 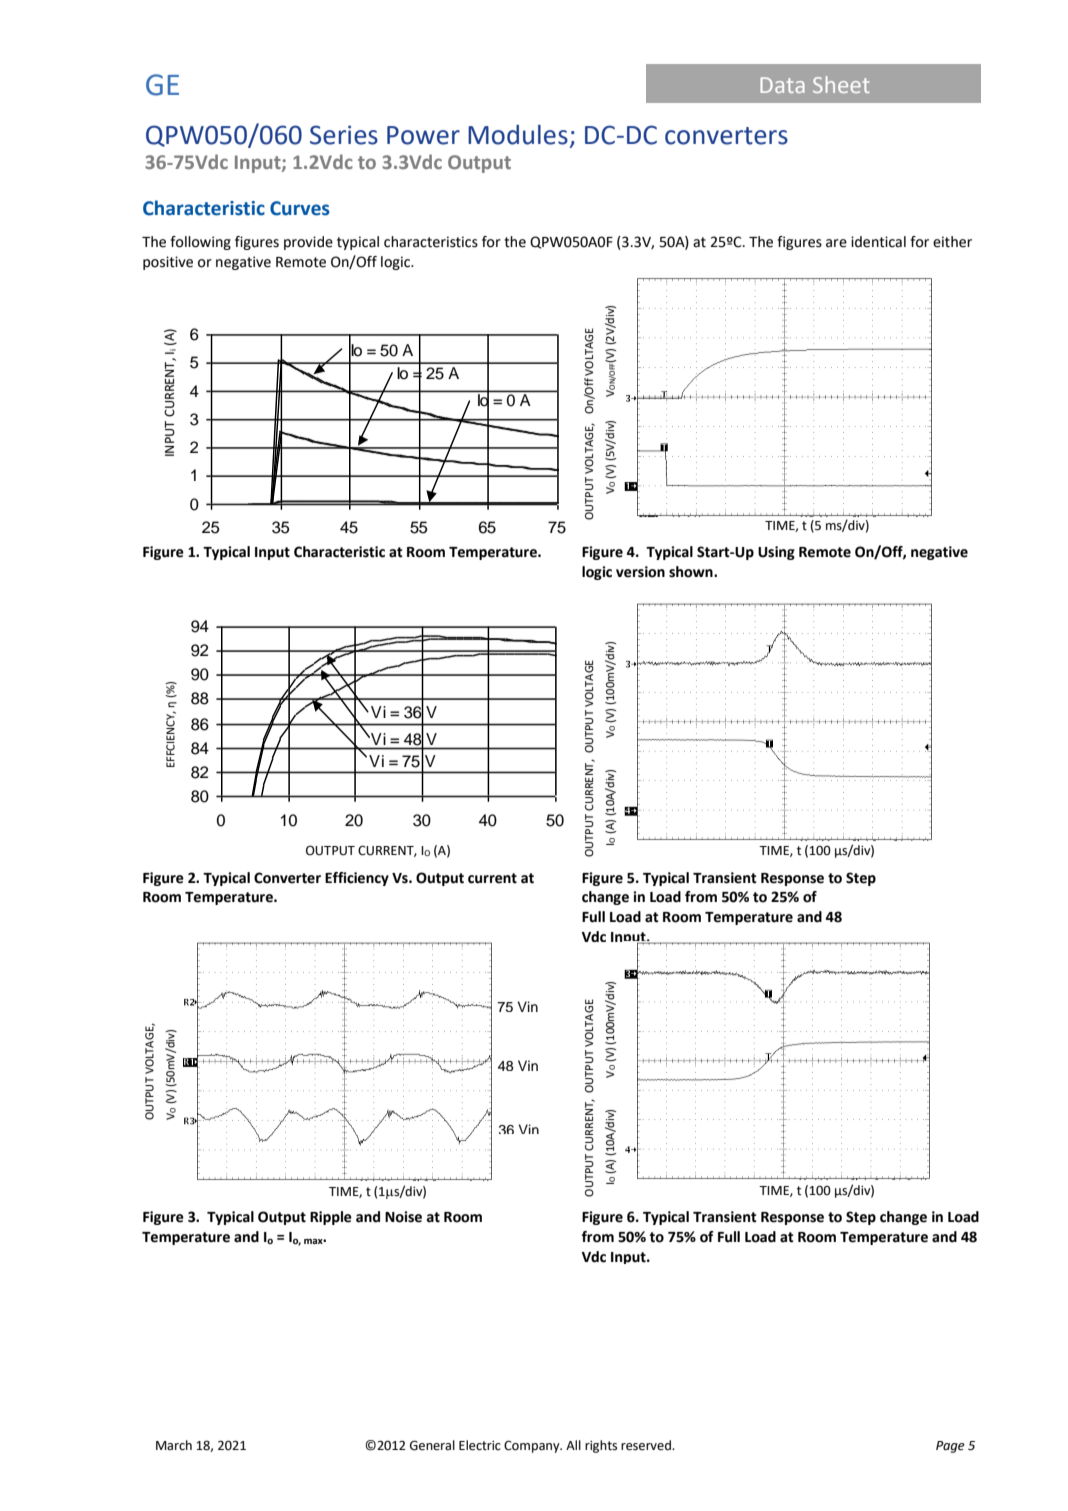 I want to click on shown, so click(x=692, y=572).
